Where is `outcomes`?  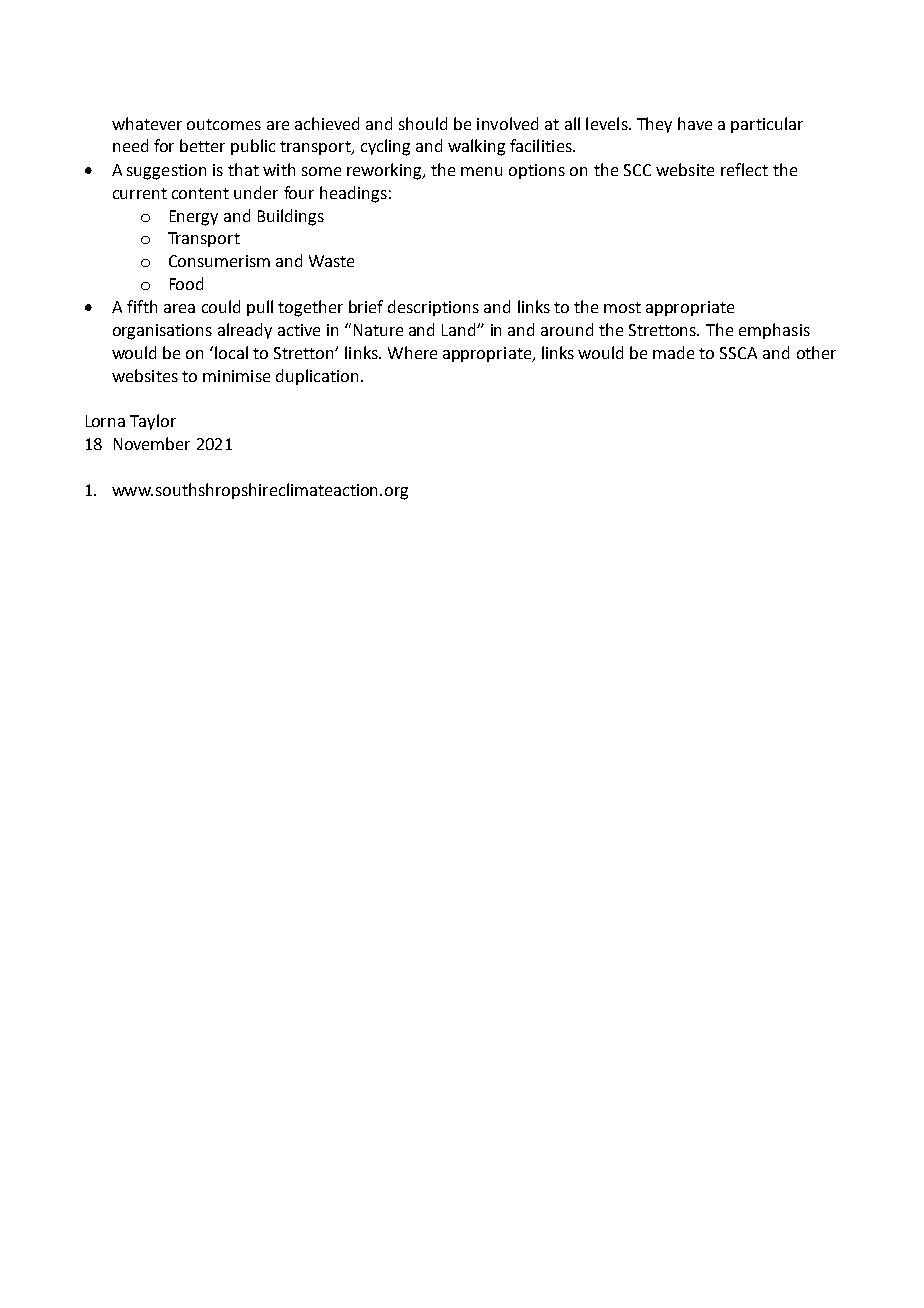
outcomes is located at coordinates (224, 124).
